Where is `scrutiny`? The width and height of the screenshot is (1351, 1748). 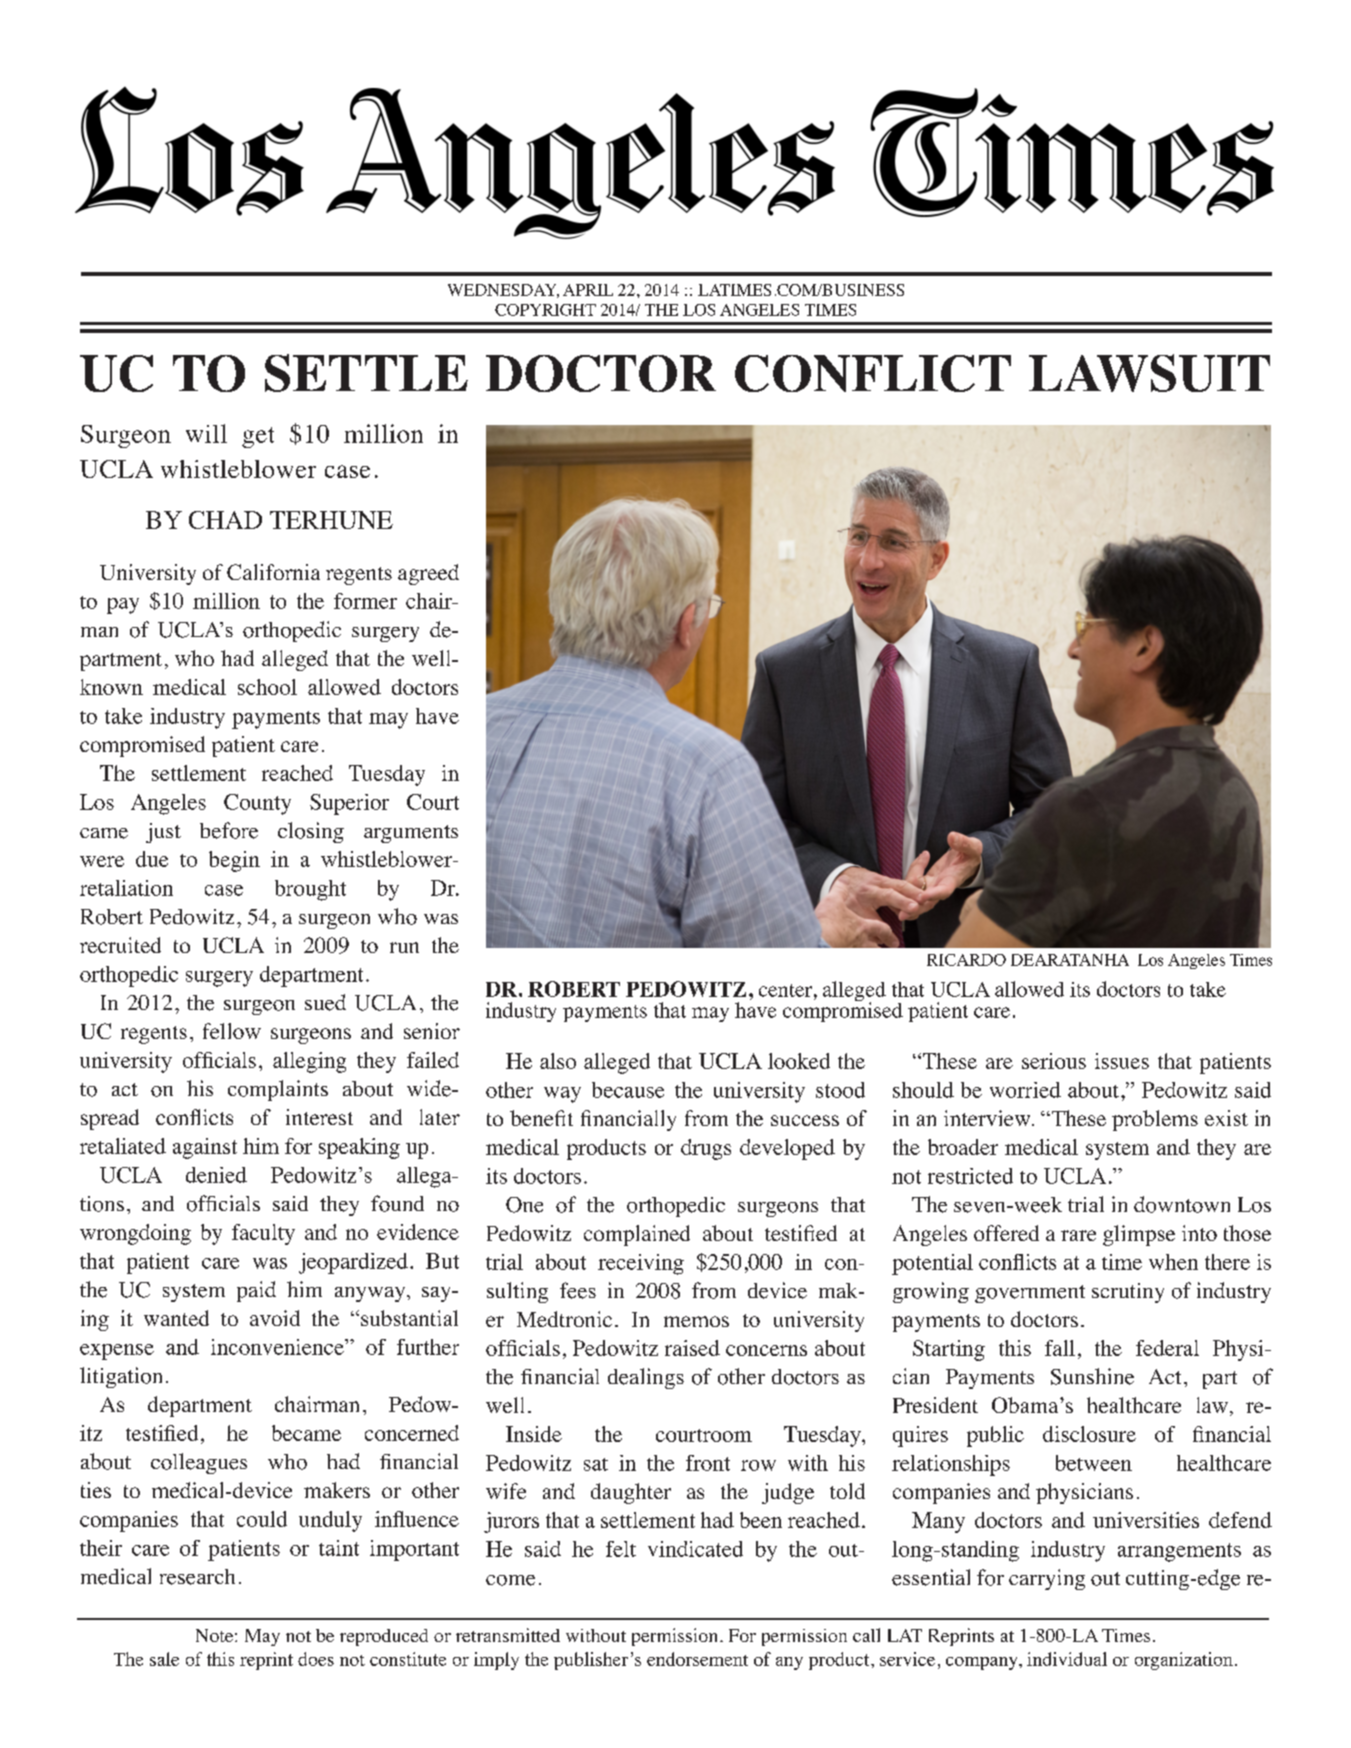 scrutiny is located at coordinates (1128, 1293).
